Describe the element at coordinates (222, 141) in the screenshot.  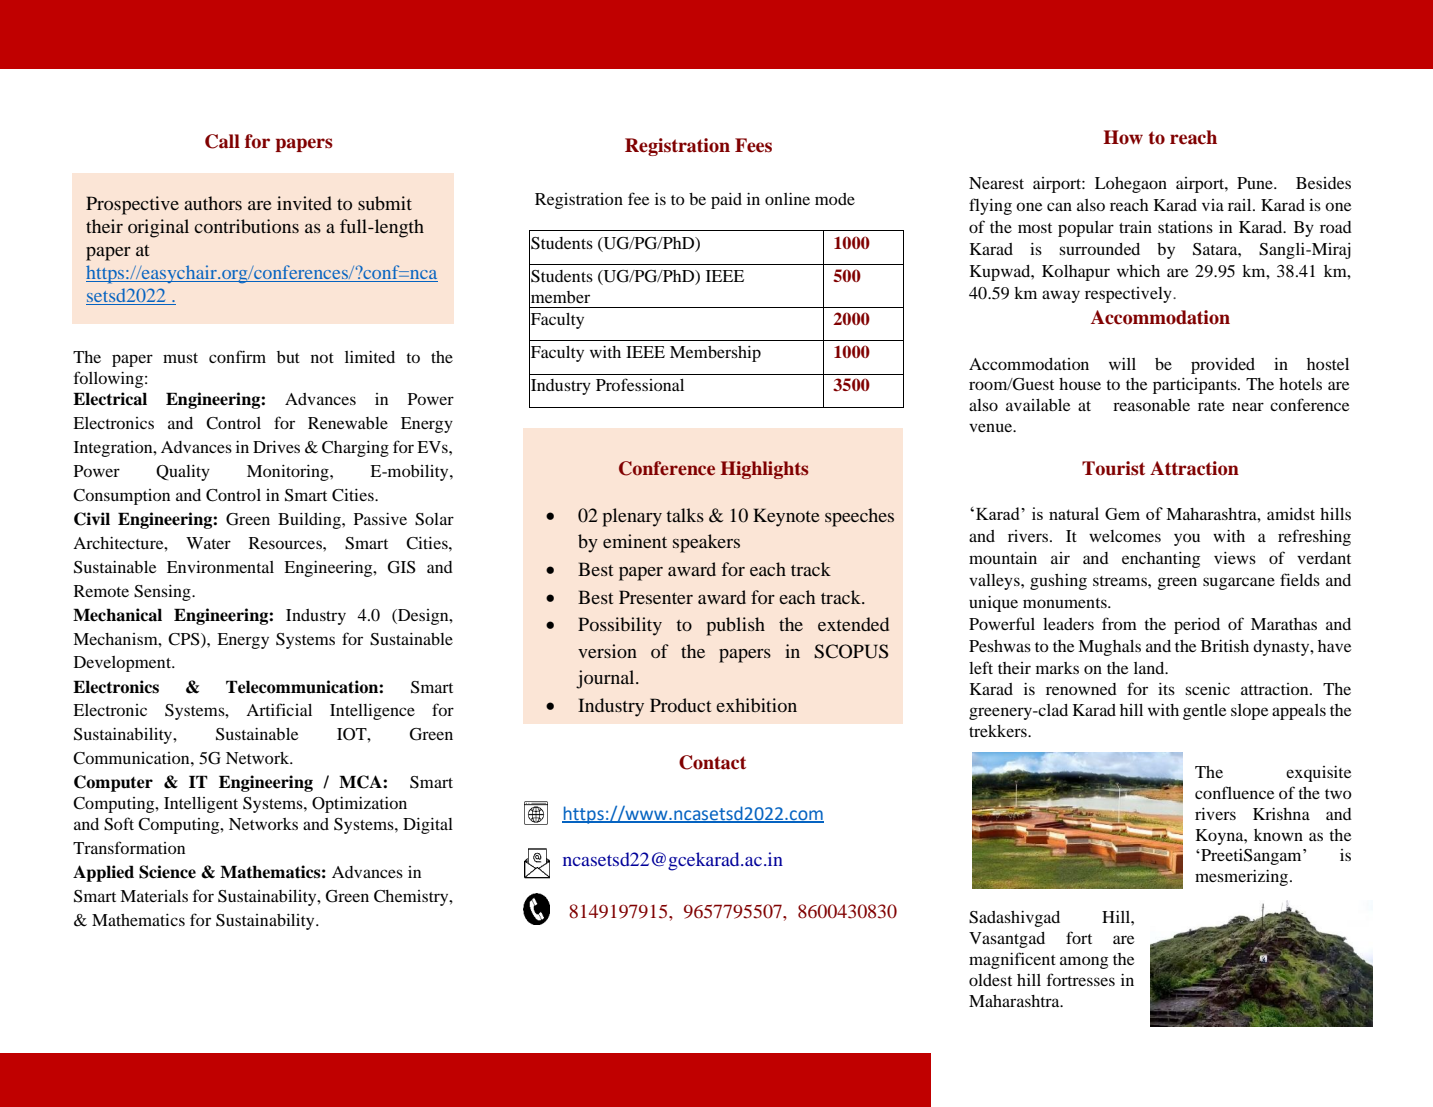
I see `Call` at that location.
